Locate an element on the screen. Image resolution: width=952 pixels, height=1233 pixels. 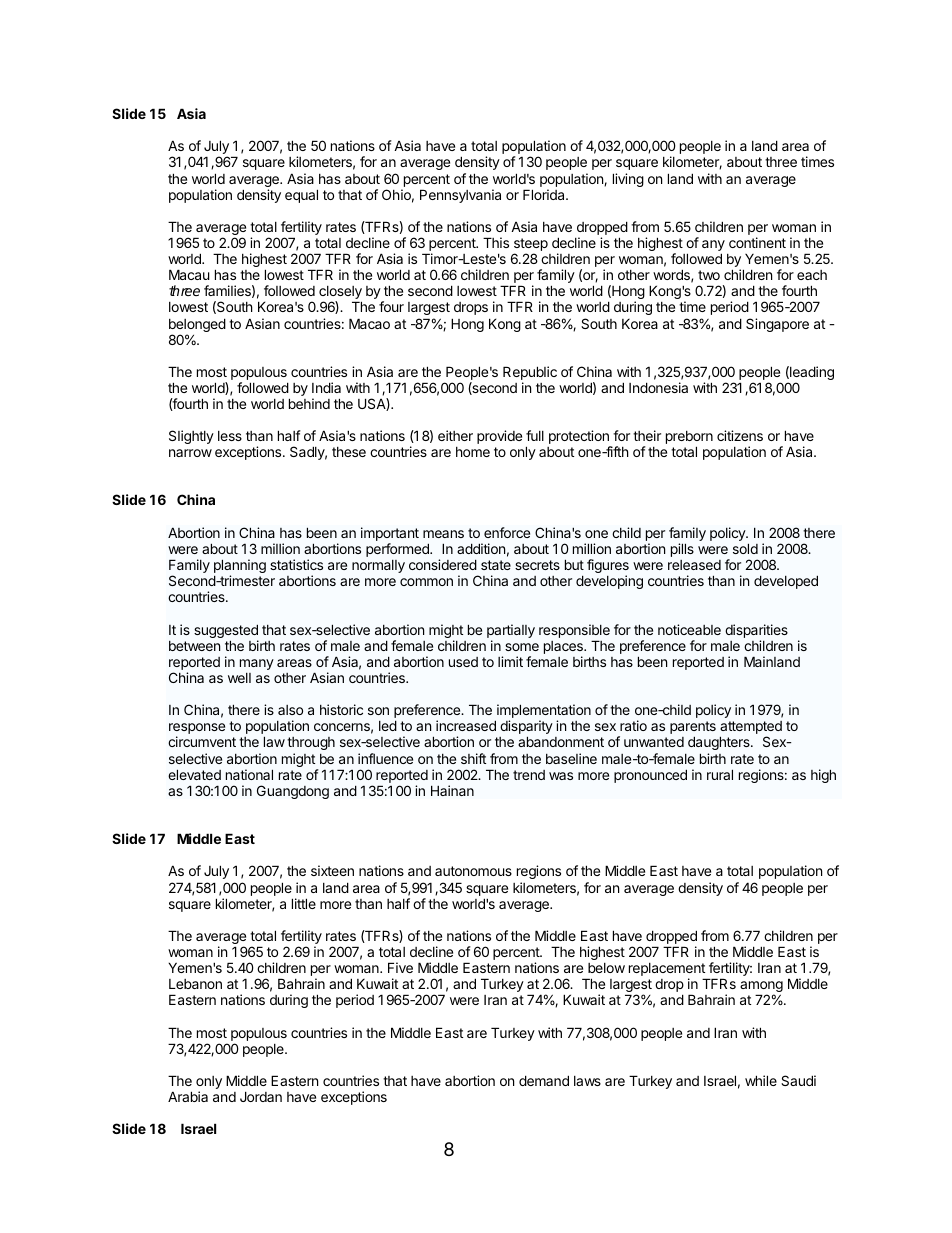
demand is located at coordinates (544, 1080).
